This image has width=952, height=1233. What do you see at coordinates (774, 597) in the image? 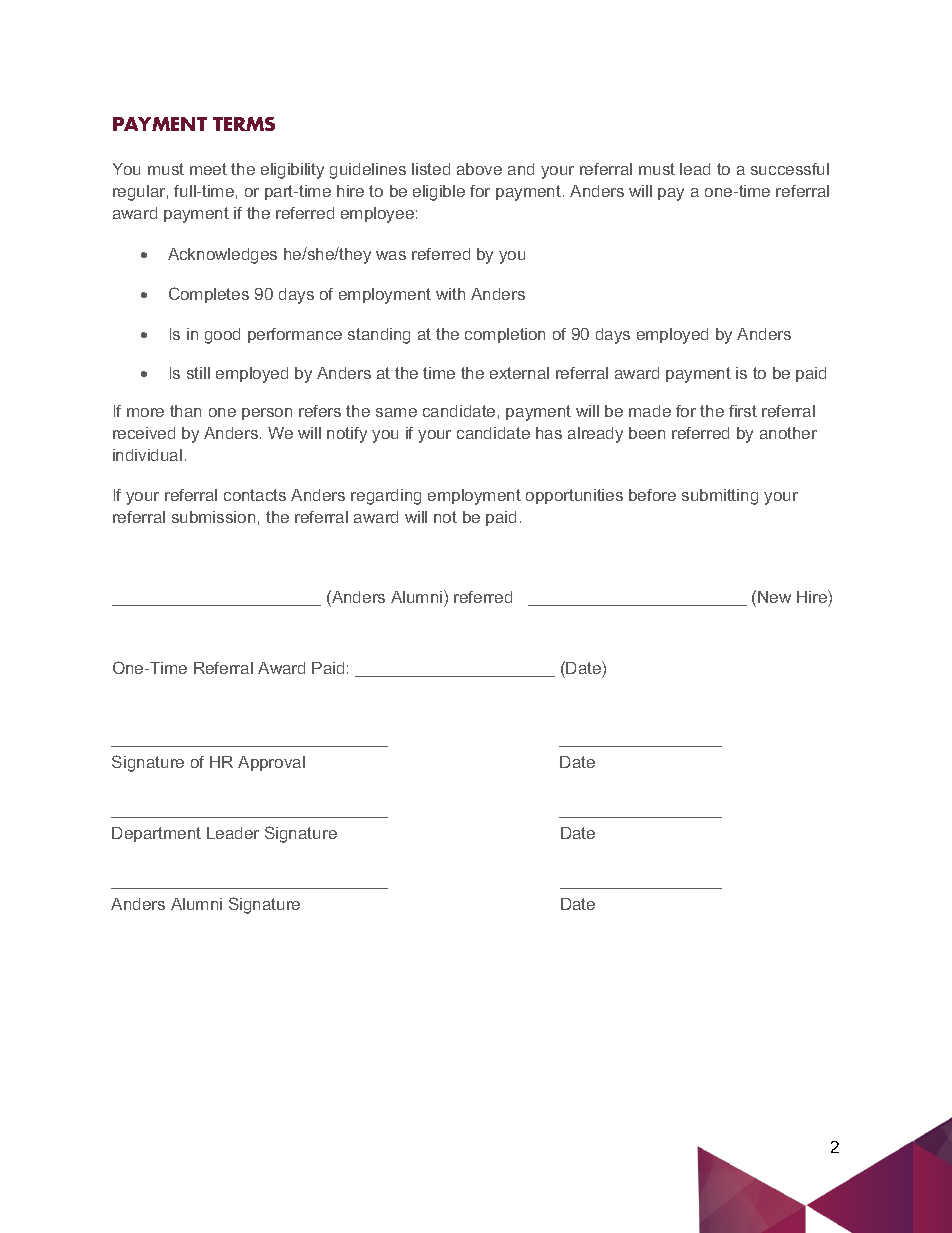
I see `New` at bounding box center [774, 597].
